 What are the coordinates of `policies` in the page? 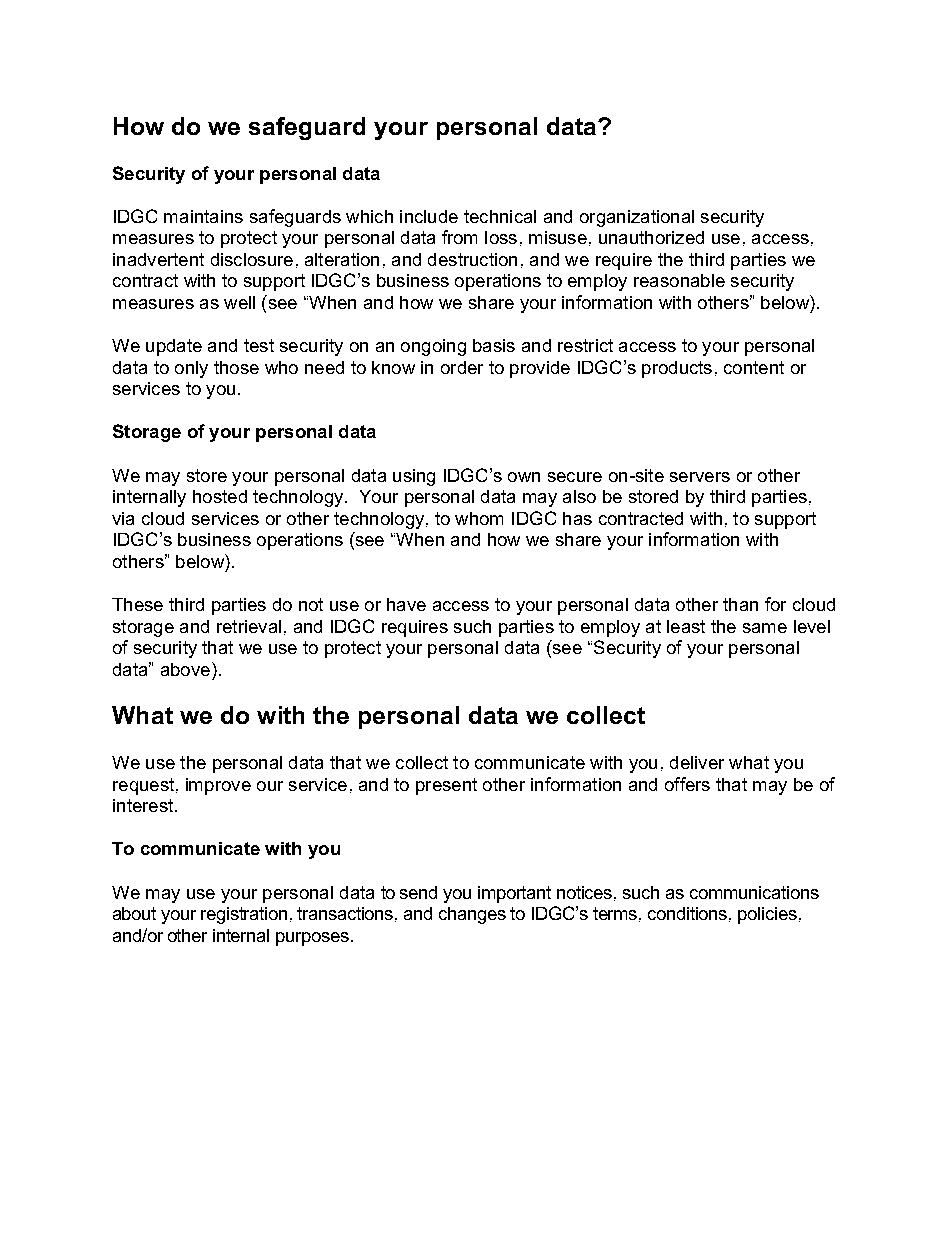 It's located at (767, 915).
